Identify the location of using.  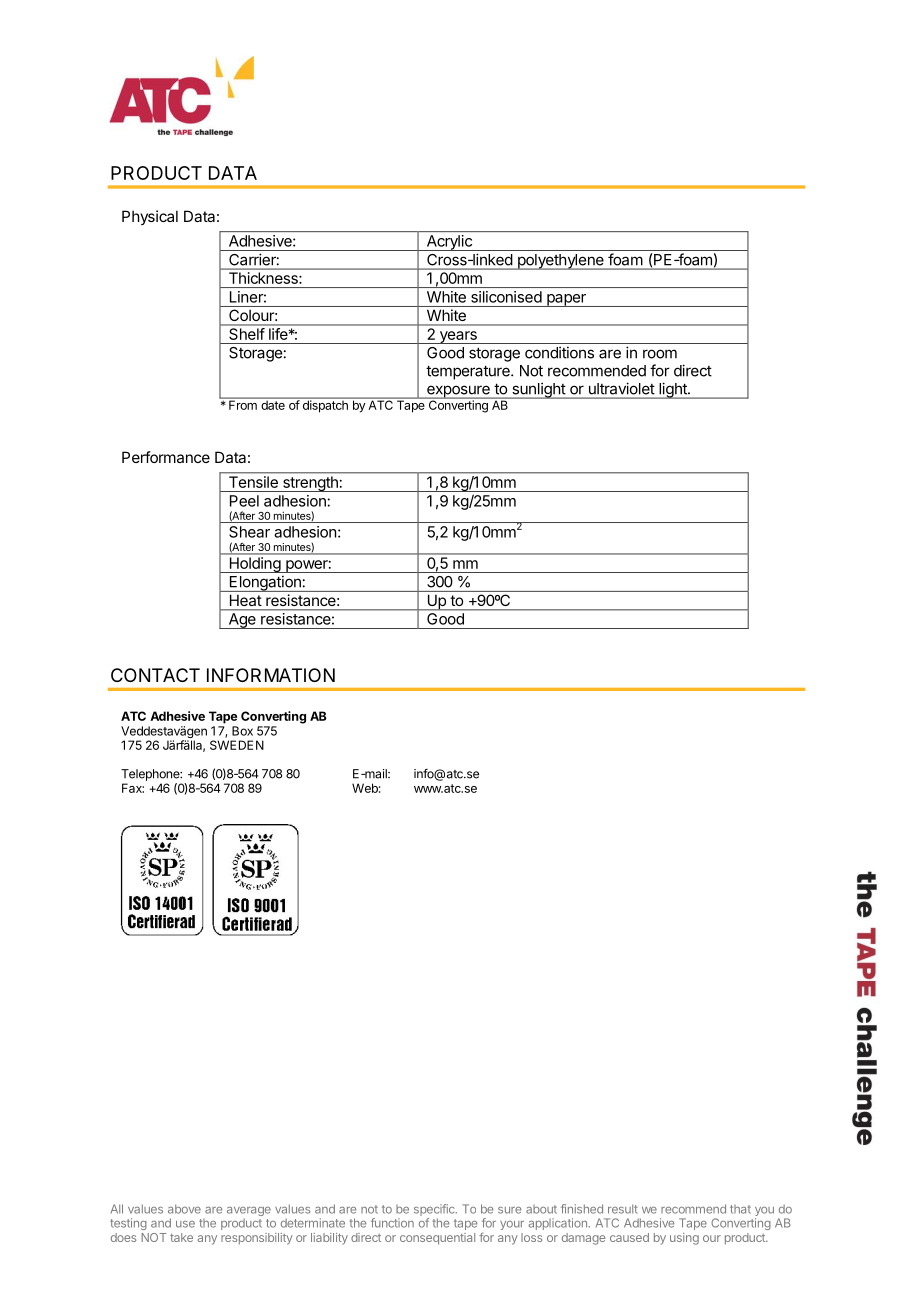
(684, 1239).
